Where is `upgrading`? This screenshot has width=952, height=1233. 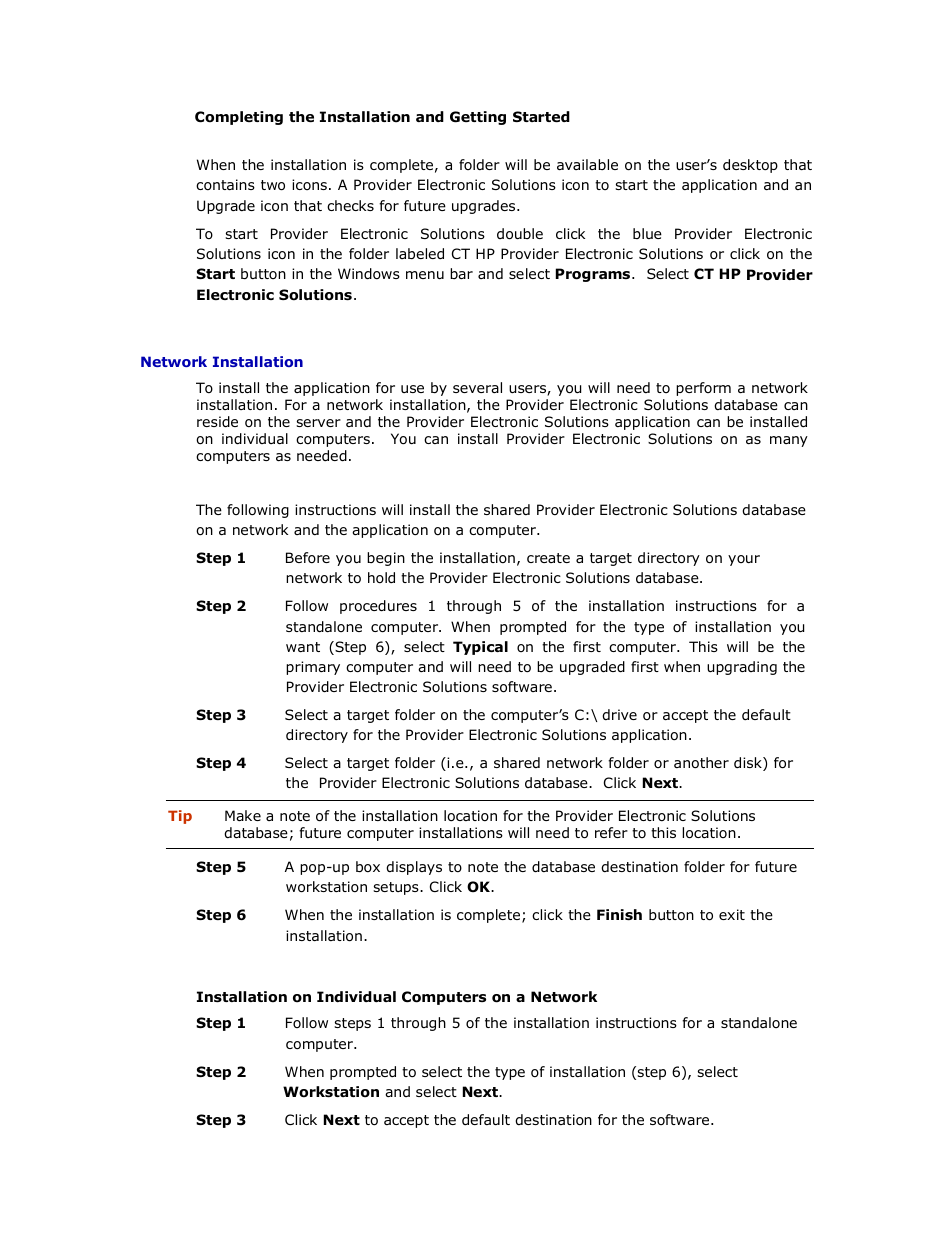
upgrading is located at coordinates (742, 668).
